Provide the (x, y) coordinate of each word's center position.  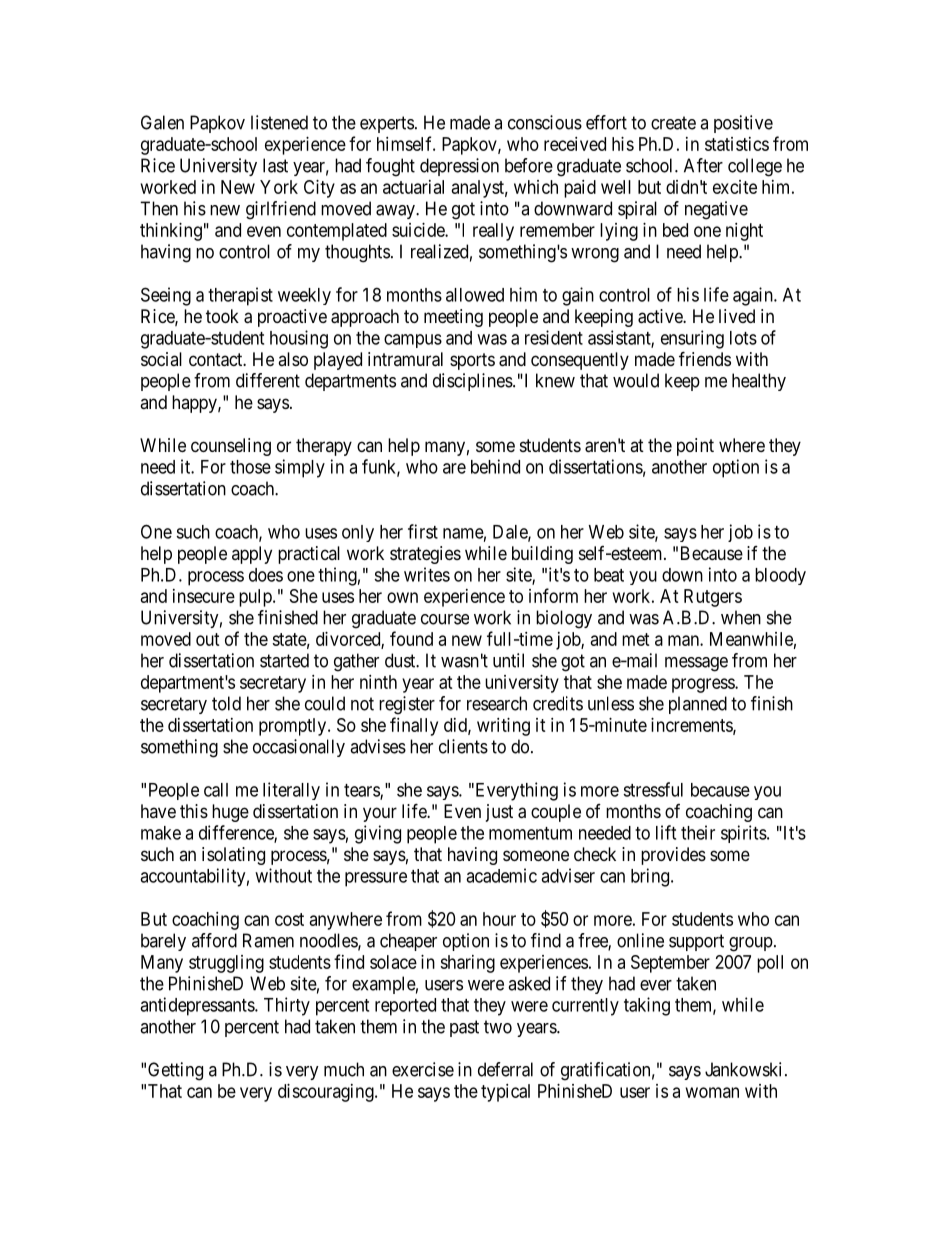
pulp (256, 598)
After (703, 165)
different (268, 380)
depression (459, 167)
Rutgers (713, 598)
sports (472, 361)
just (499, 813)
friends (705, 358)
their (698, 832)
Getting (175, 1071)
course (445, 619)
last (275, 165)
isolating (233, 856)
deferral (505, 1069)
